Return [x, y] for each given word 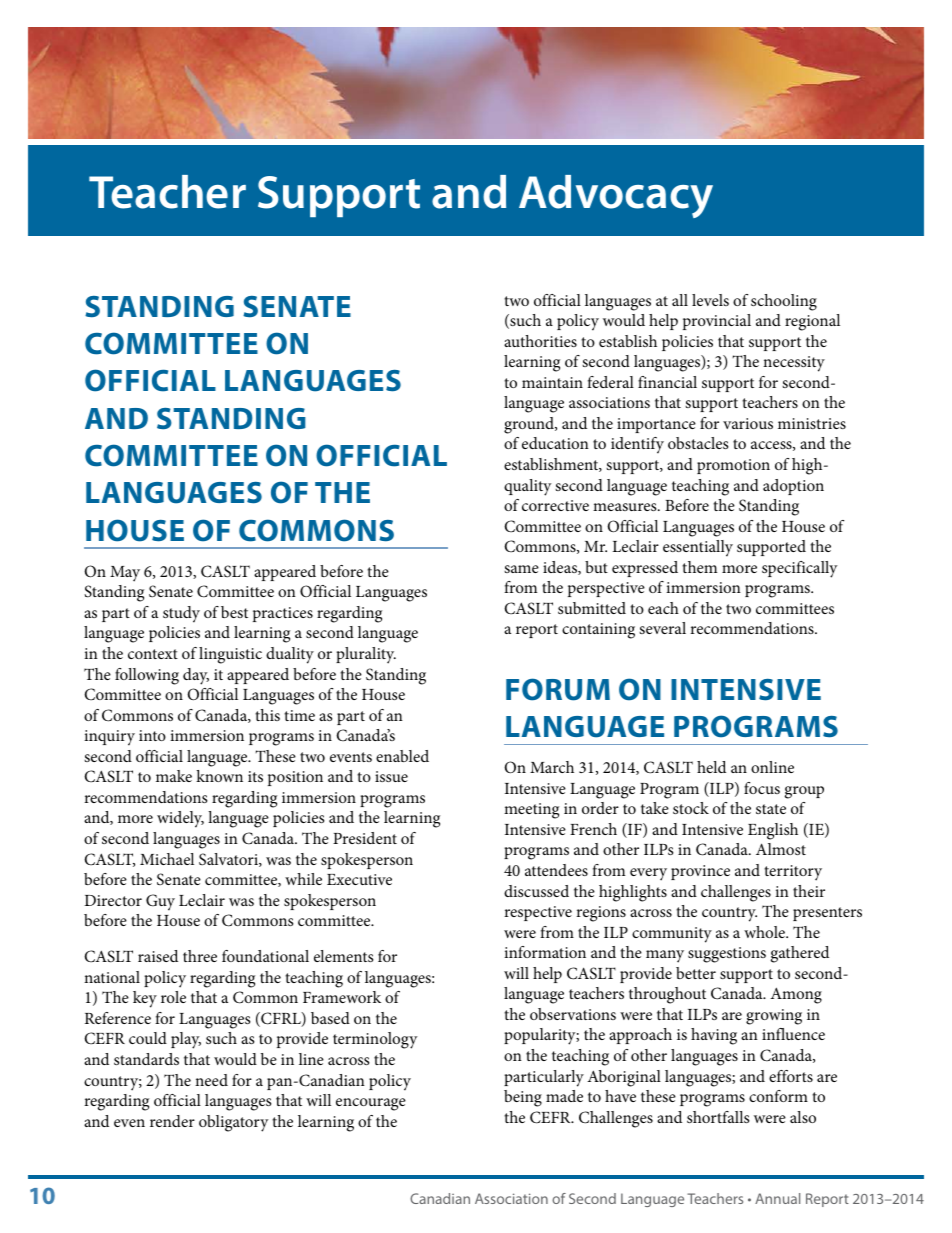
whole [765, 932]
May [125, 574]
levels [710, 300]
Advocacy [616, 196]
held [711, 767]
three [200, 956]
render [172, 1121]
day [196, 676]
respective [538, 913]
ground [530, 425]
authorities [540, 341]
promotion [733, 466]
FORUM [558, 689]
